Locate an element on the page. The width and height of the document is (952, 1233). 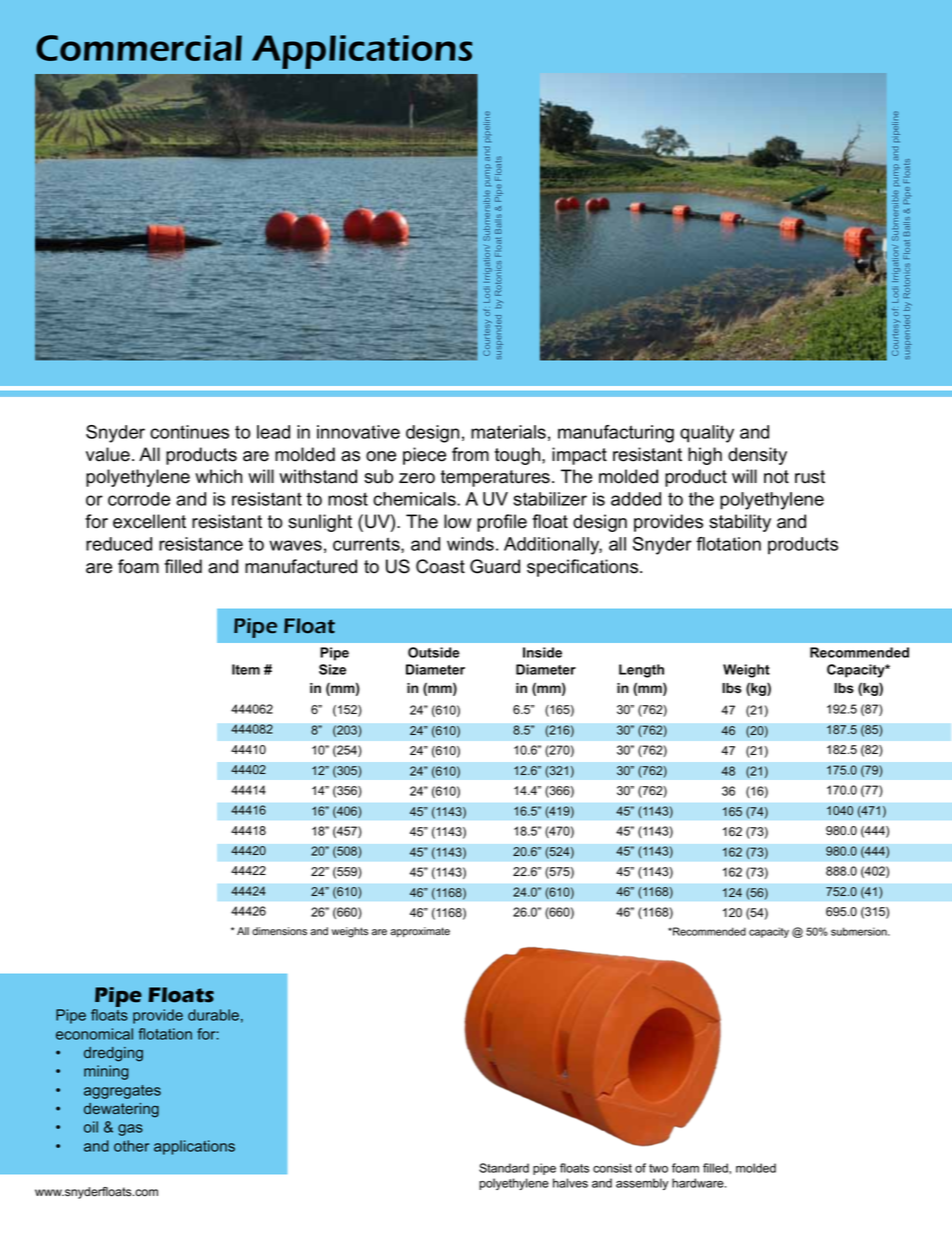
Standard is located at coordinates (504, 1168).
